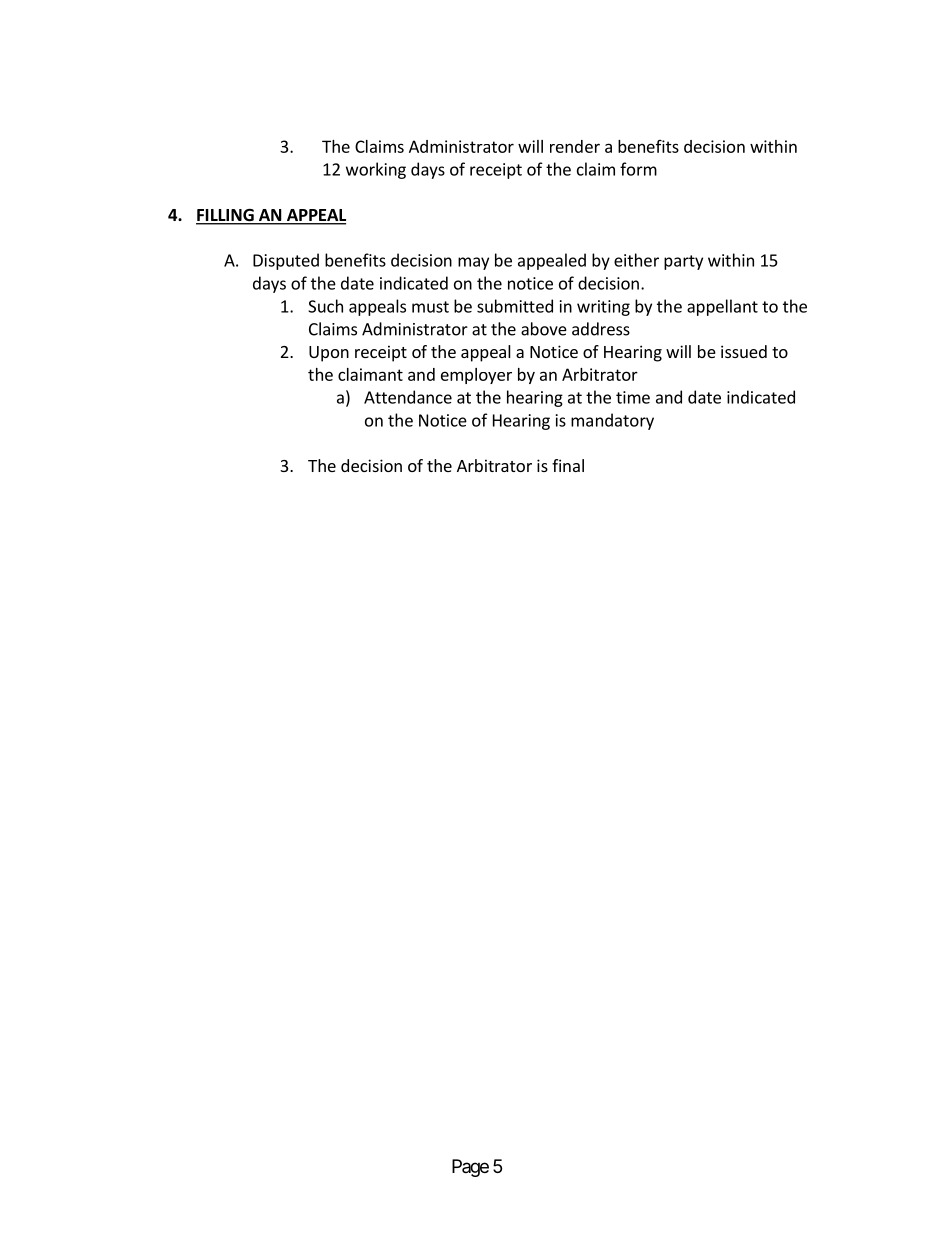 This document has height=1233, width=952. What do you see at coordinates (612, 421) in the document?
I see `mandatory` at bounding box center [612, 421].
